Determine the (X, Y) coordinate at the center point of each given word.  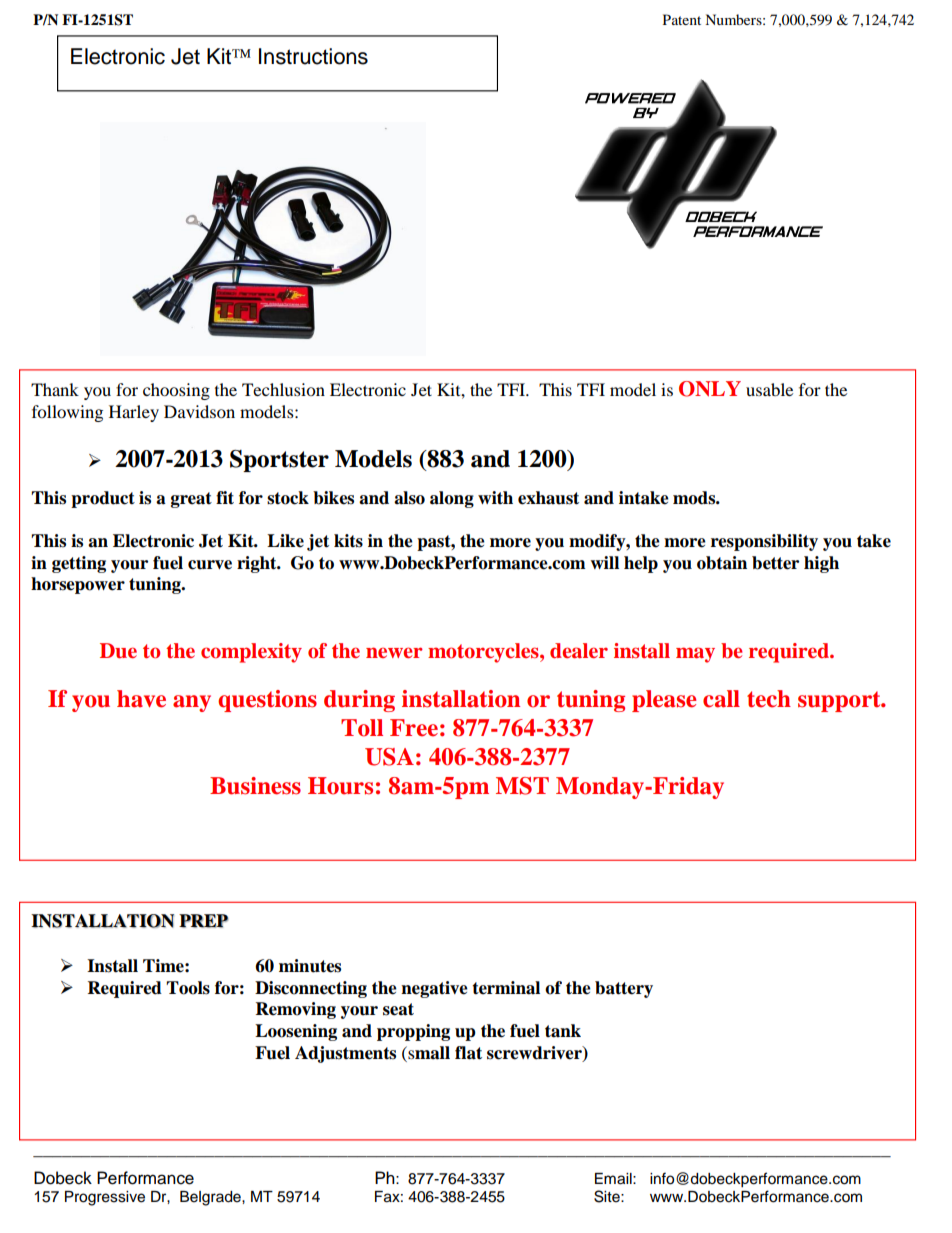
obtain (722, 563)
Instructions (313, 56)
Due (118, 651)
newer (394, 652)
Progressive (105, 1198)
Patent (682, 19)
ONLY (710, 389)
